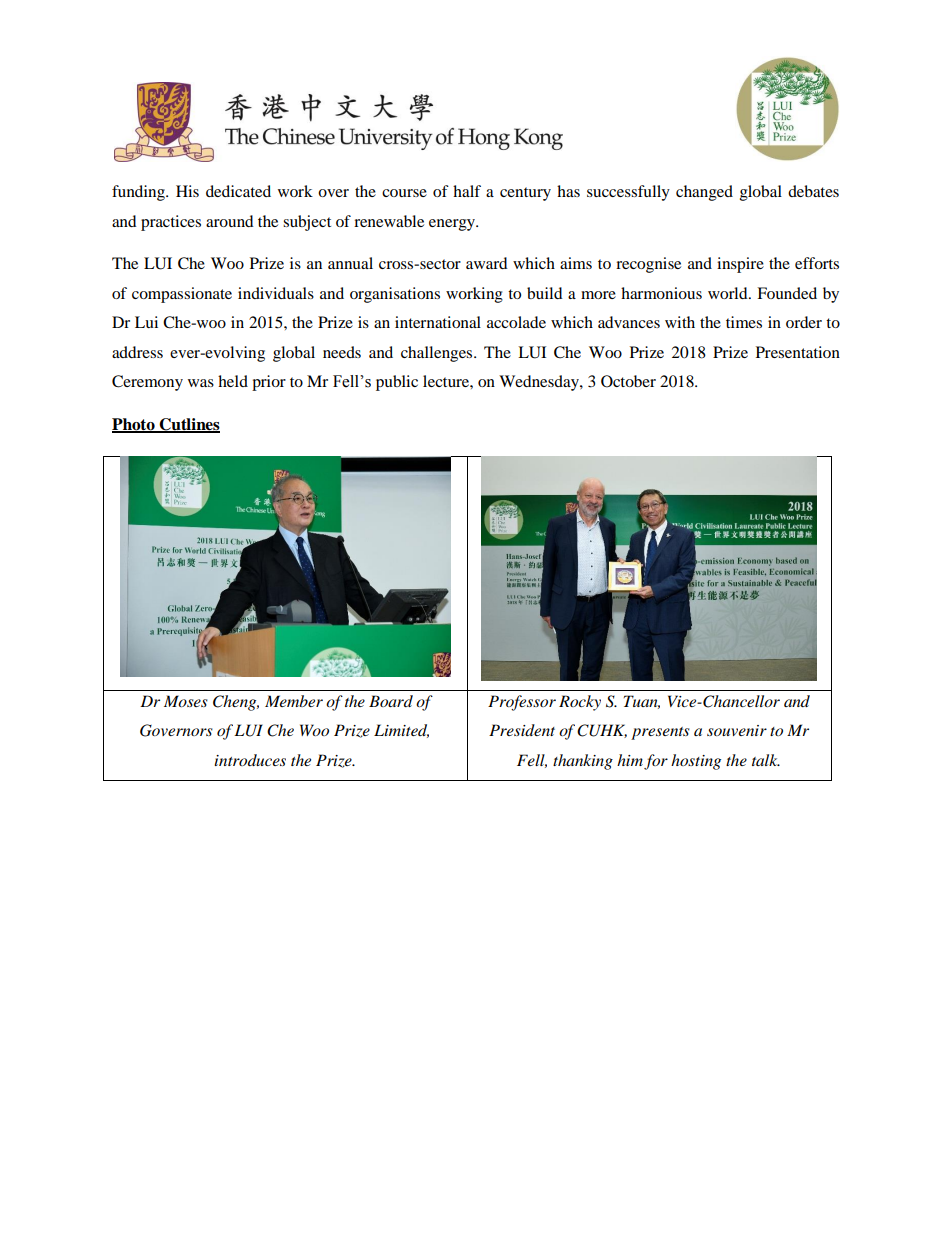 This page has width=952, height=1233. Describe the element at coordinates (628, 381) in the page. I see `October` at that location.
